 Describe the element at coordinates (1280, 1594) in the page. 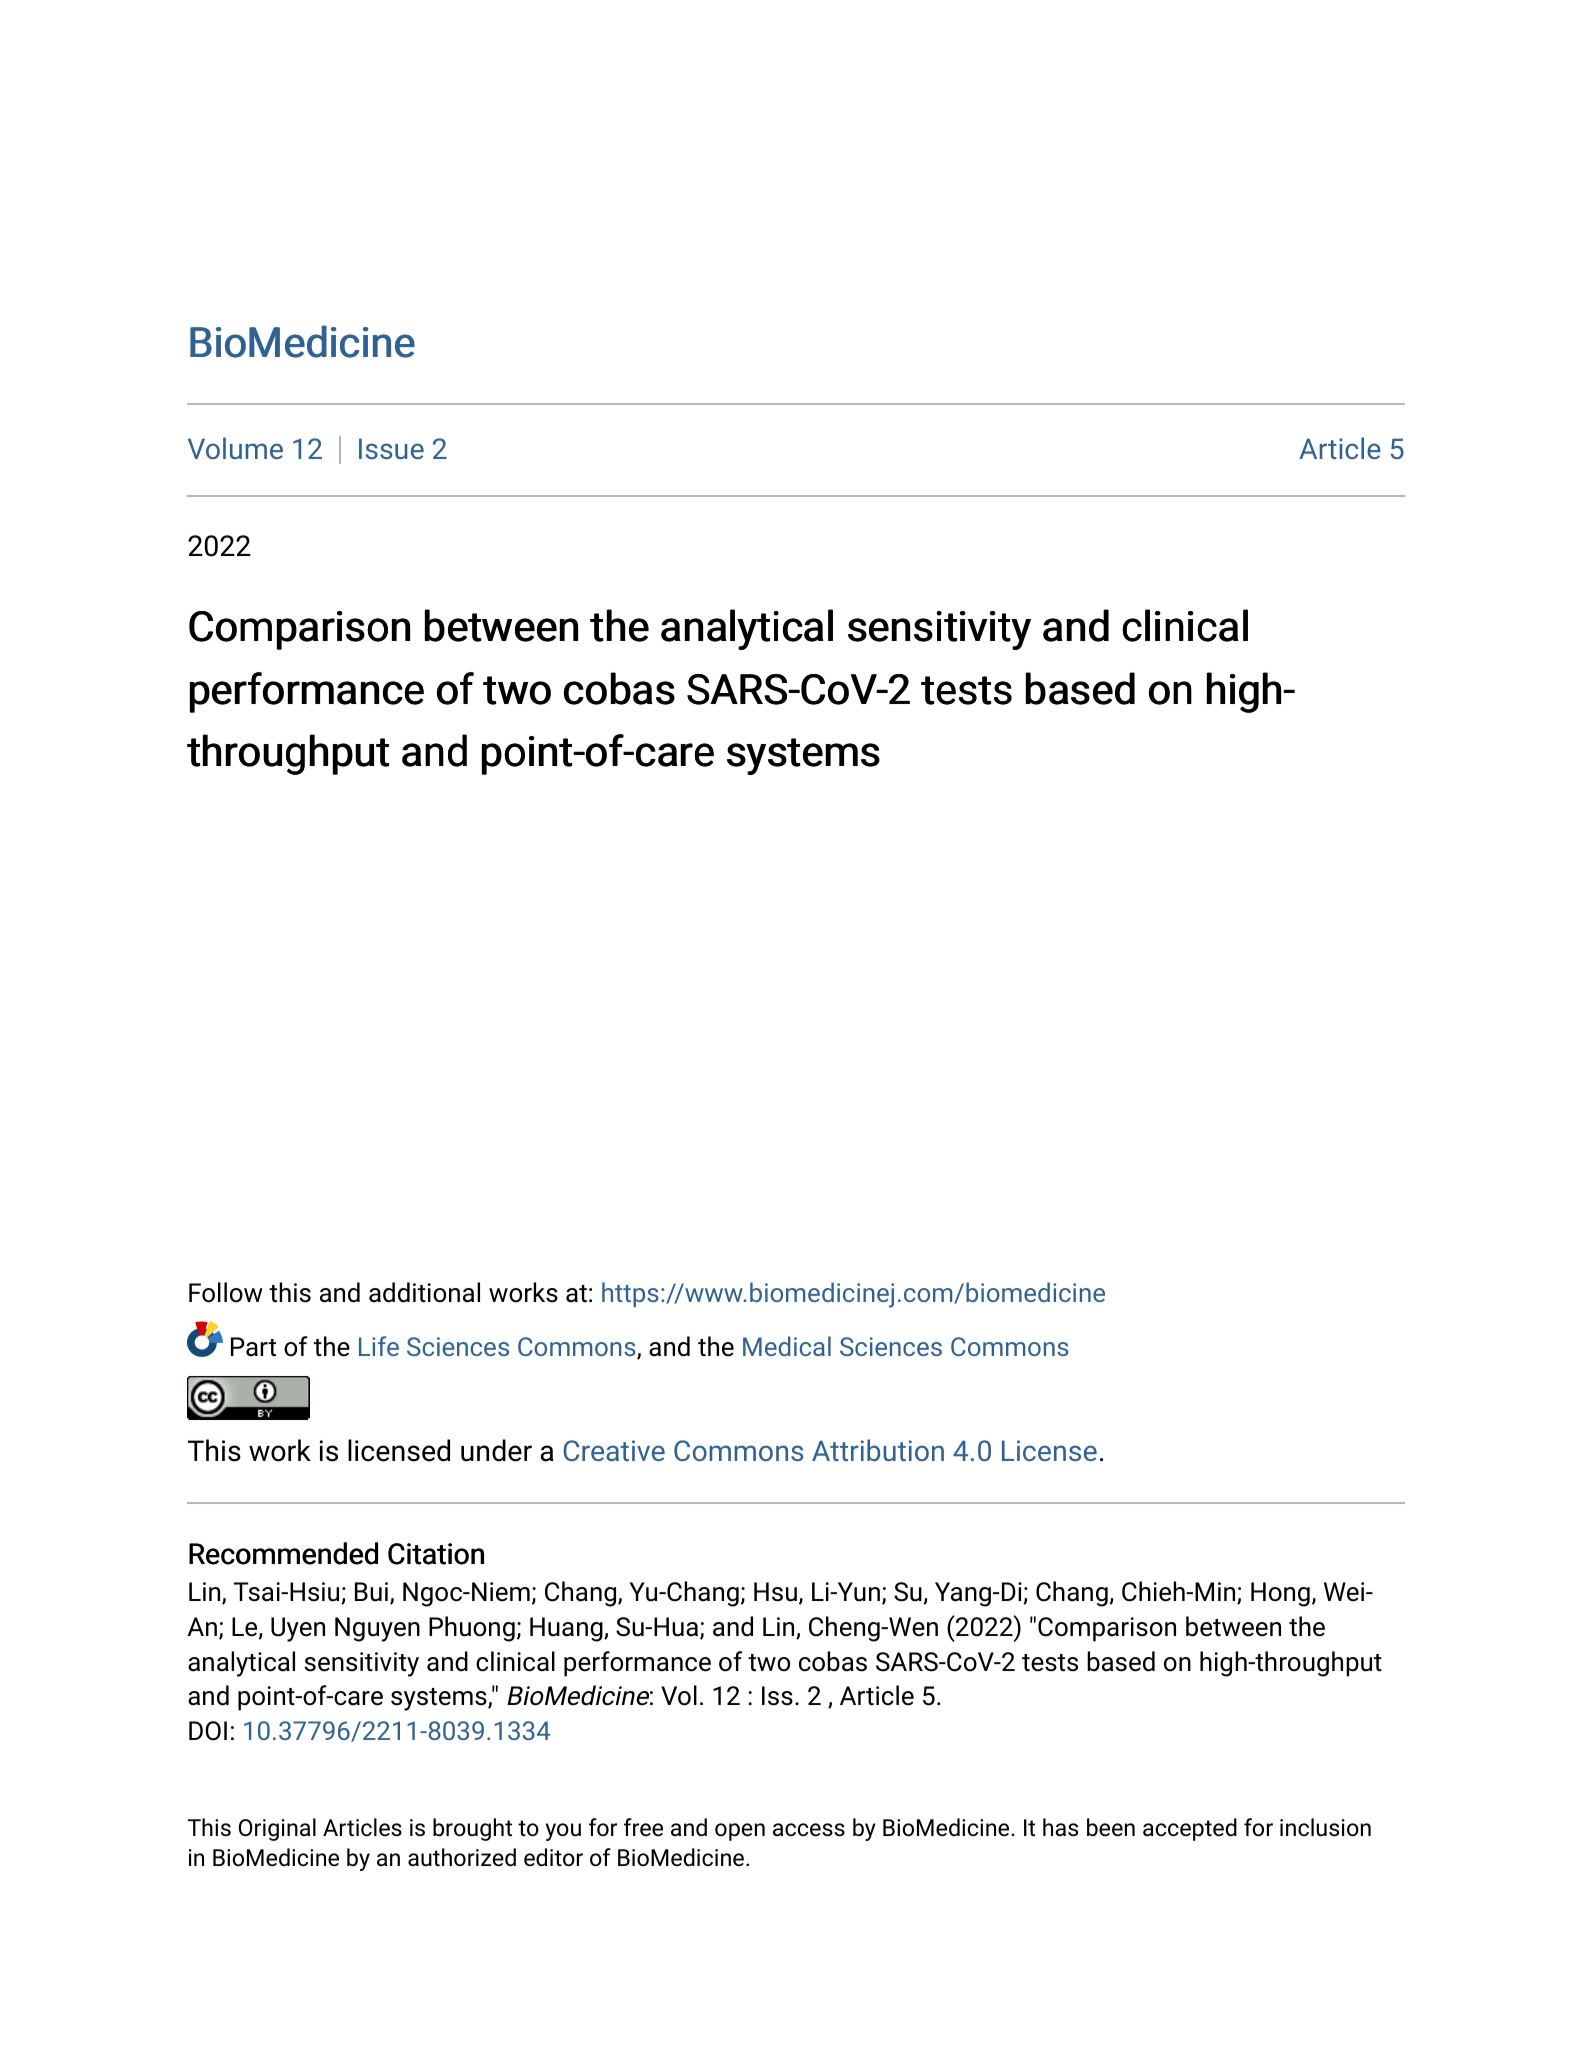

I see `Hong` at that location.
